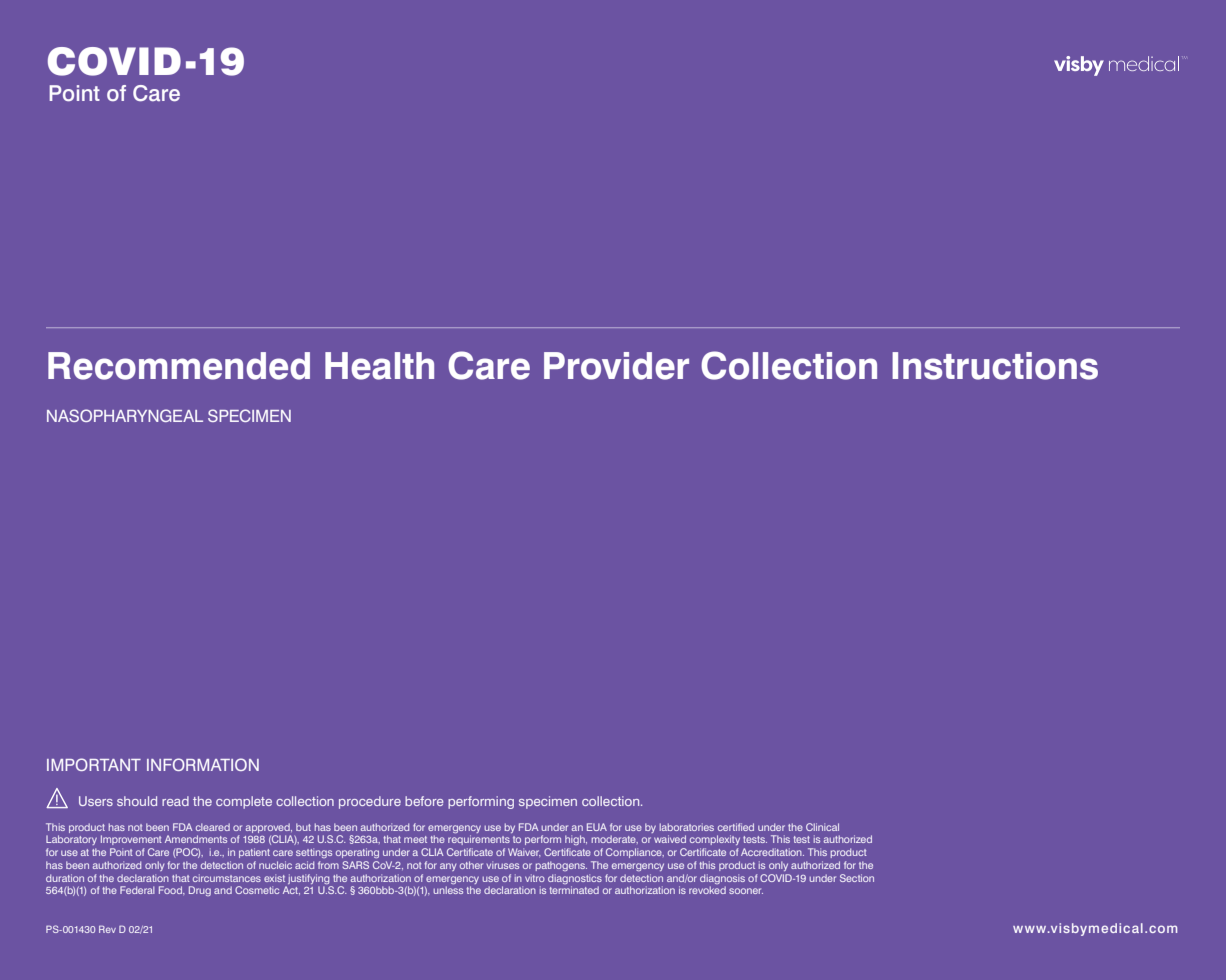  What do you see at coordinates (736, 827) in the image?
I see `certified` at bounding box center [736, 827].
